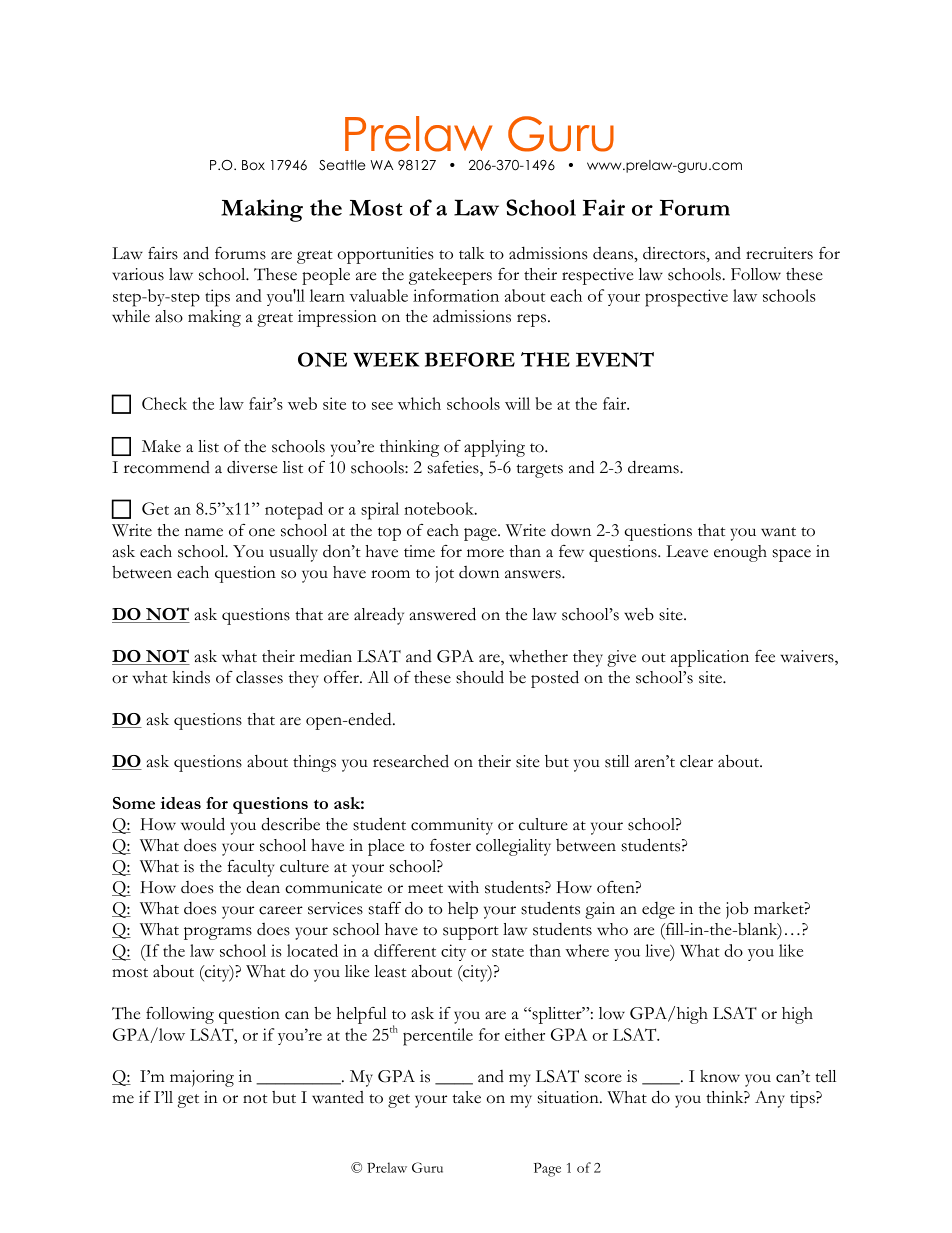 This page has width=952, height=1233. I want to click on recruiters, so click(779, 253).
